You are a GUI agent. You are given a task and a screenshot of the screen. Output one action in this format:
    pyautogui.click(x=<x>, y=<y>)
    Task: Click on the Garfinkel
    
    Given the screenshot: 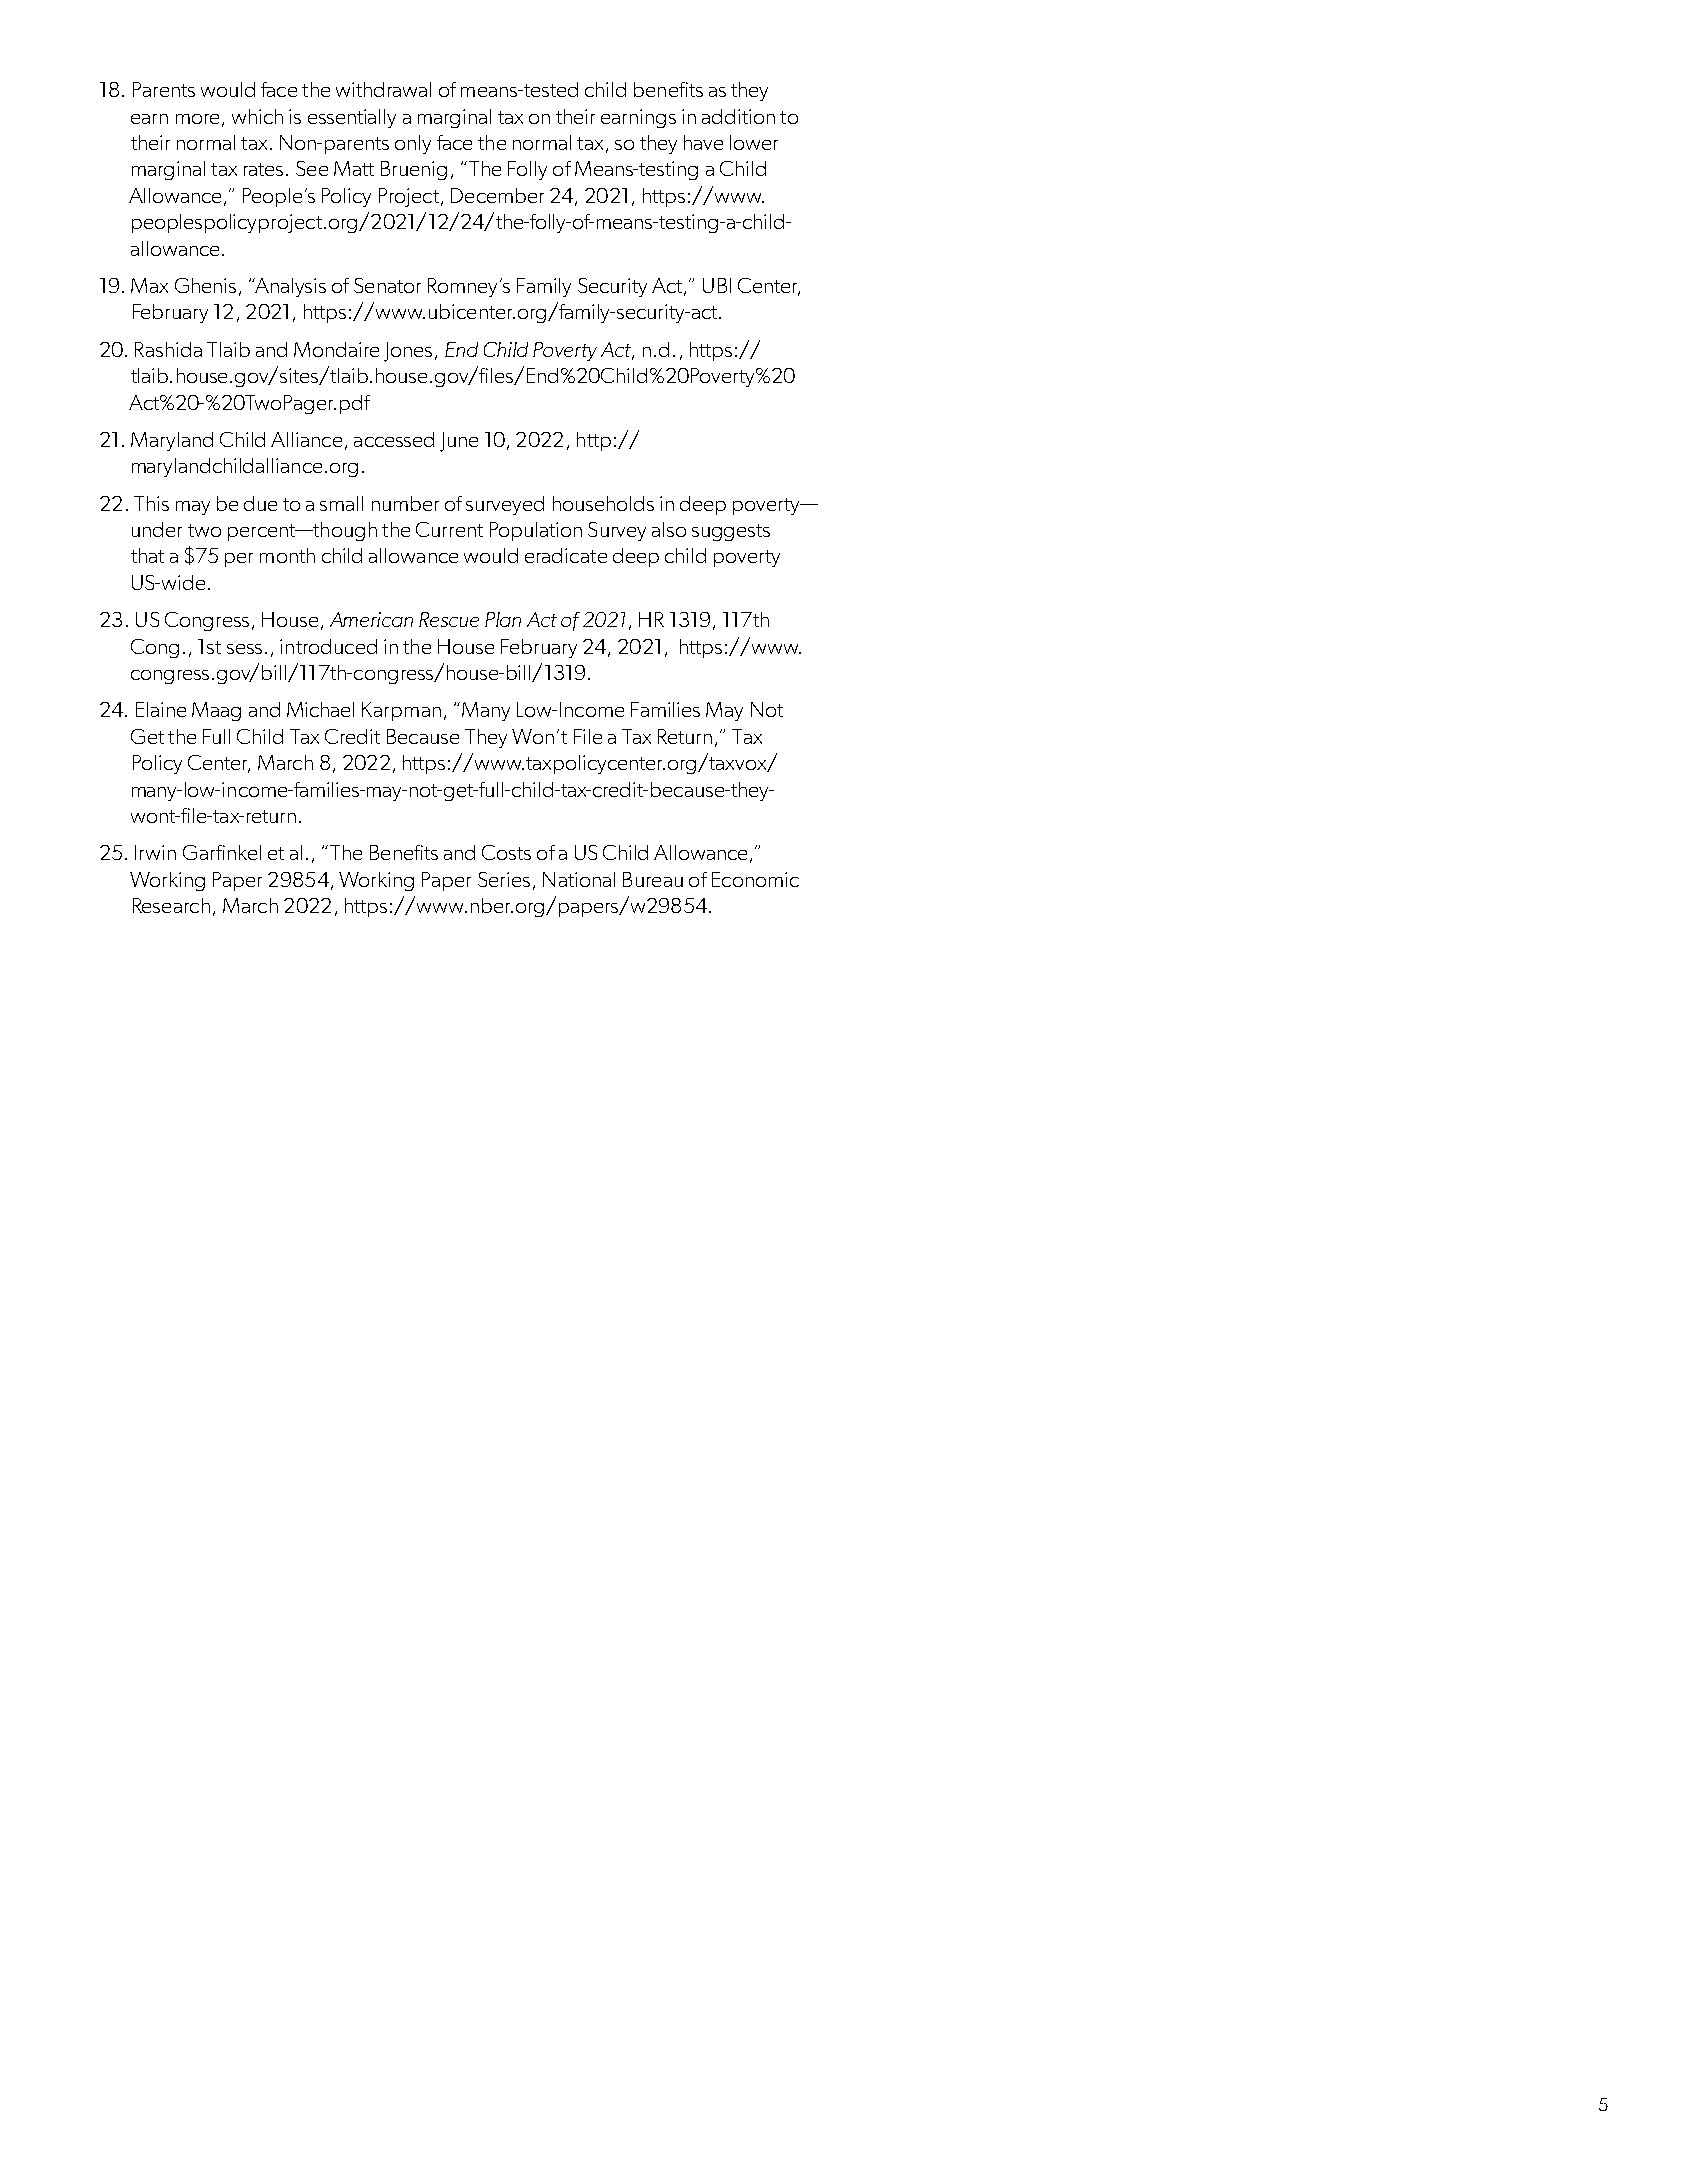 What is the action you would take?
    pyautogui.click(x=222, y=852)
